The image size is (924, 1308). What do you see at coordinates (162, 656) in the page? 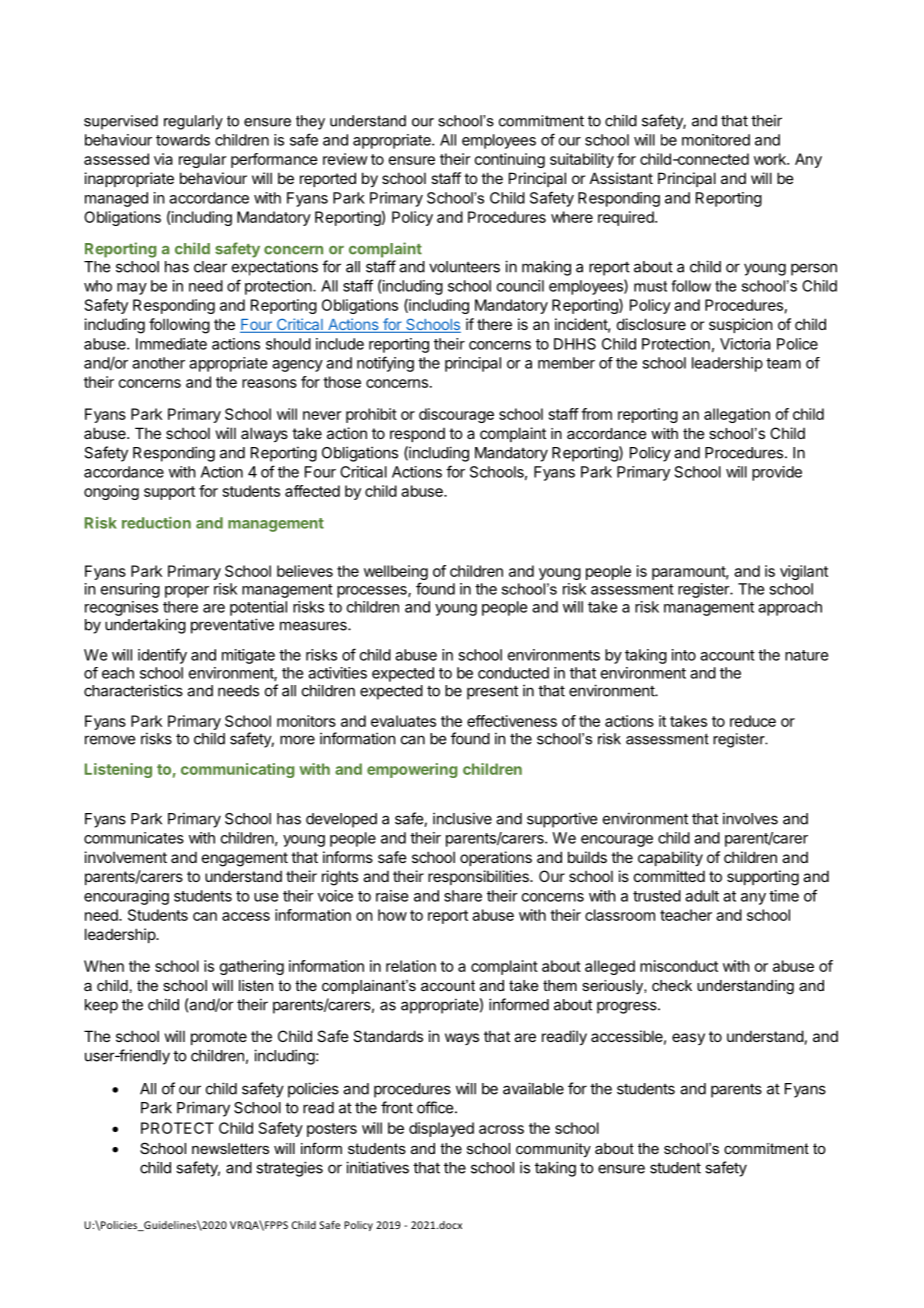
I see `identify` at bounding box center [162, 656].
